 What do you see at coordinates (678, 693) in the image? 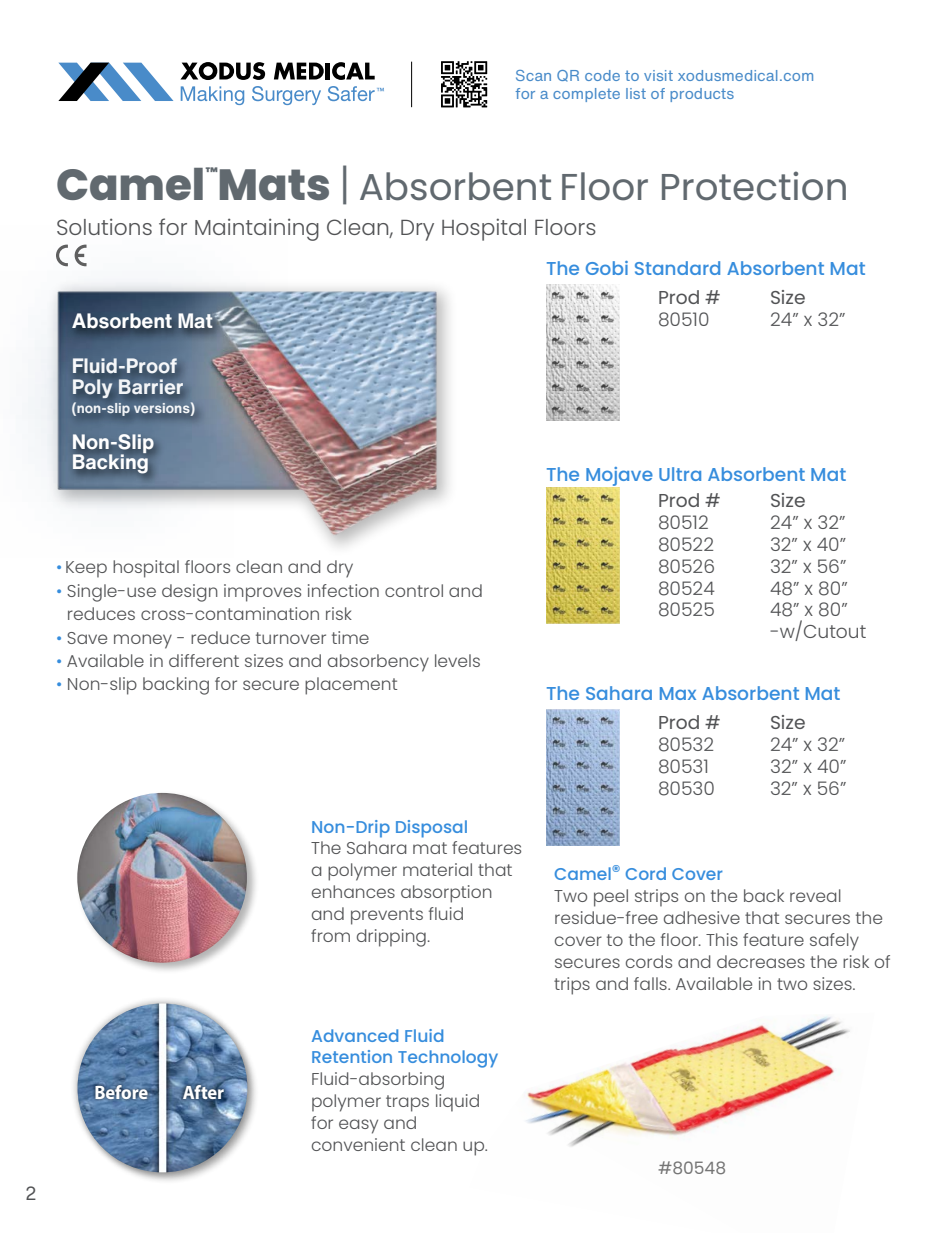
I see `Max` at bounding box center [678, 693].
